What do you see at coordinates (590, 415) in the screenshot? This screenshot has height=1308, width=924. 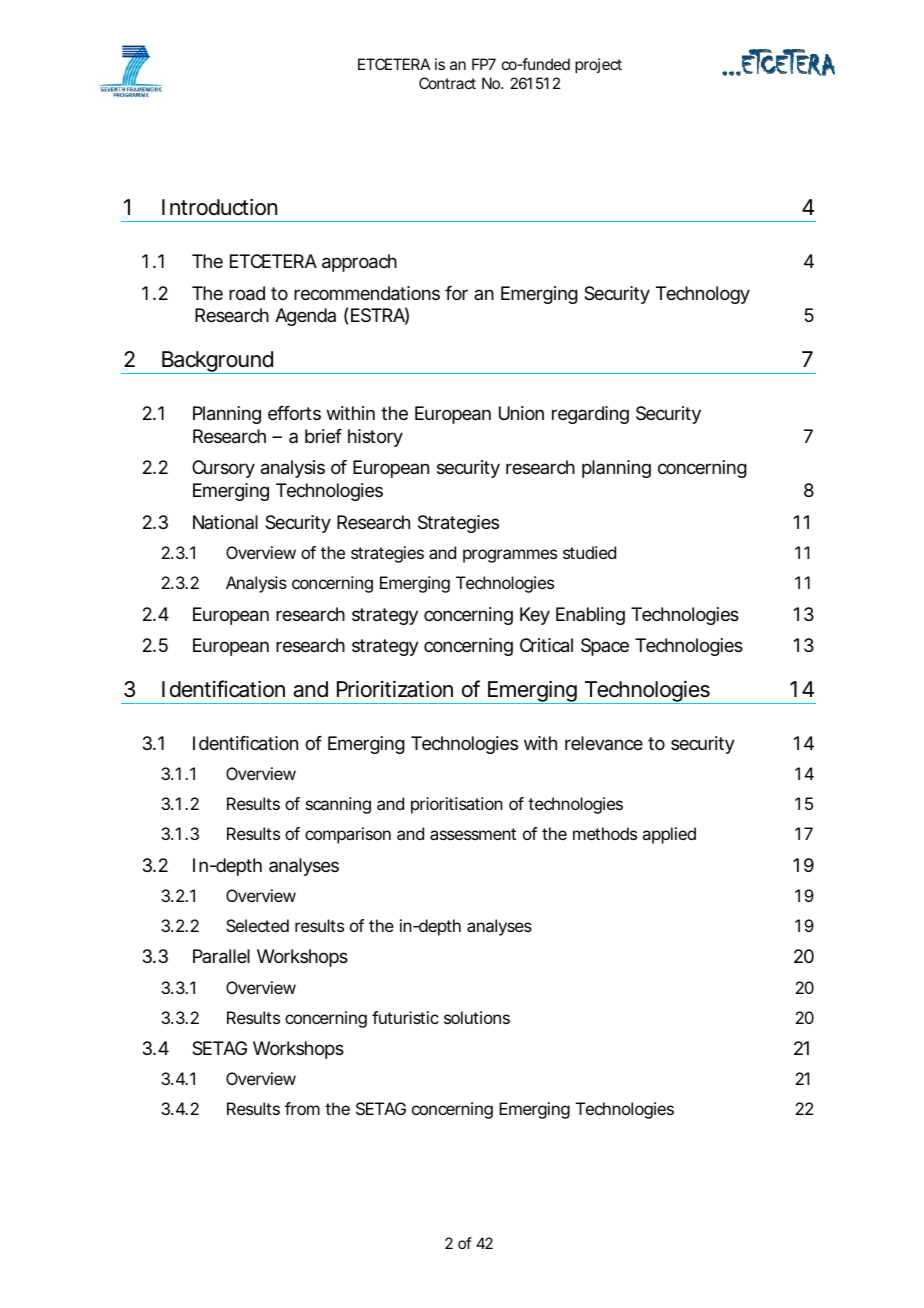 I see `regarding` at bounding box center [590, 415].
